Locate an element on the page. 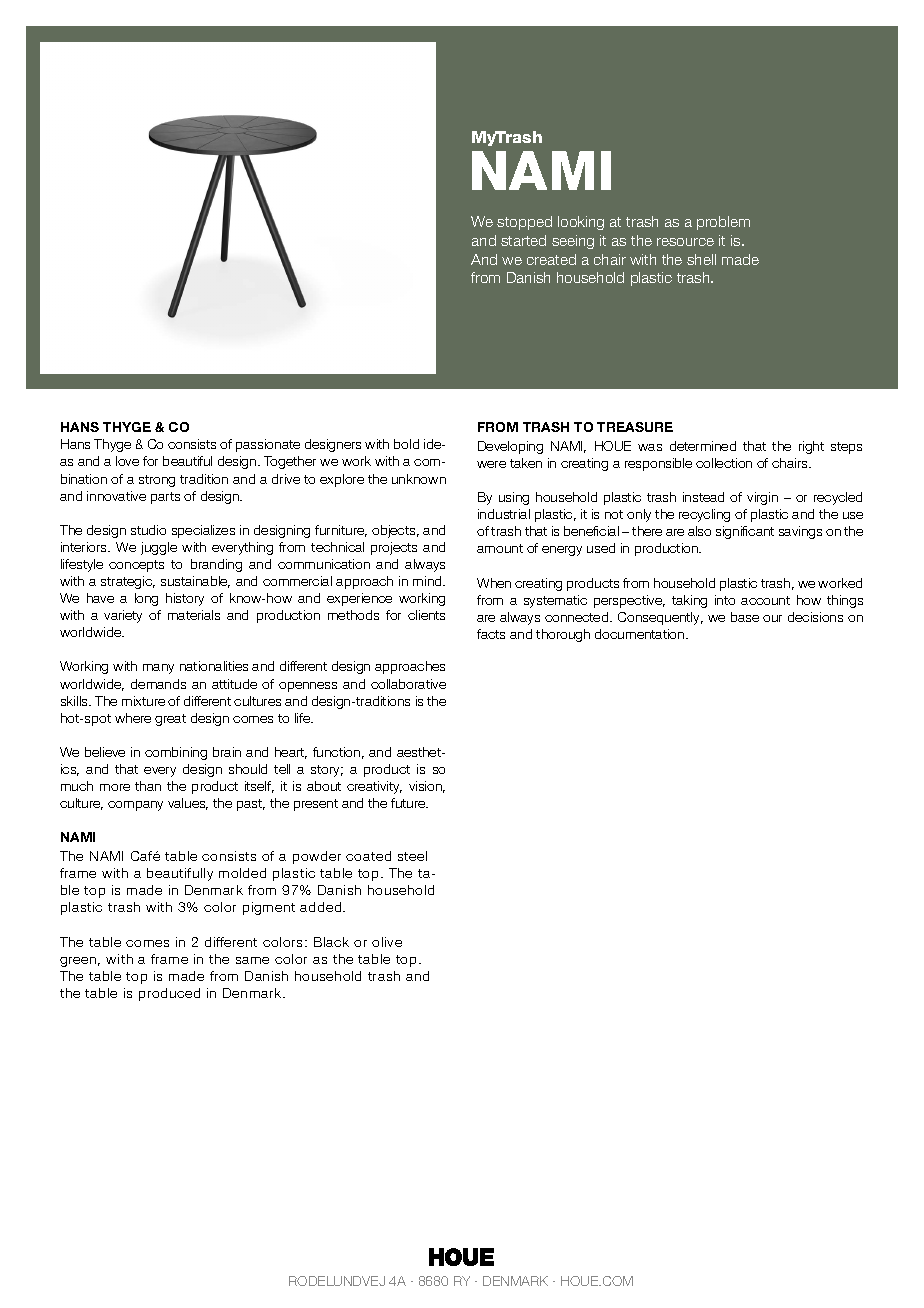  steel is located at coordinates (412, 856).
